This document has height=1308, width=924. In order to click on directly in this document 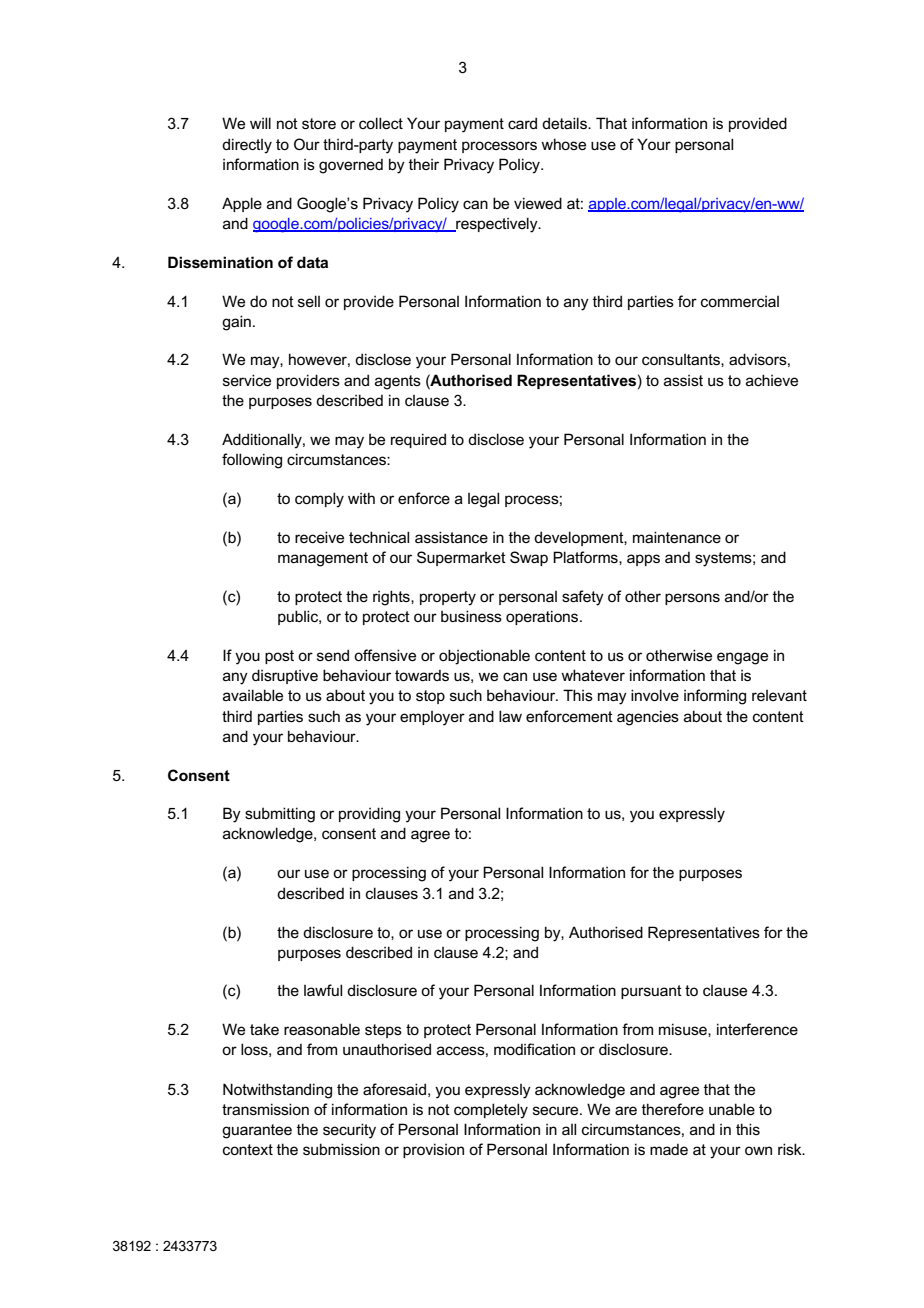, I will do `click(247, 146)`.
